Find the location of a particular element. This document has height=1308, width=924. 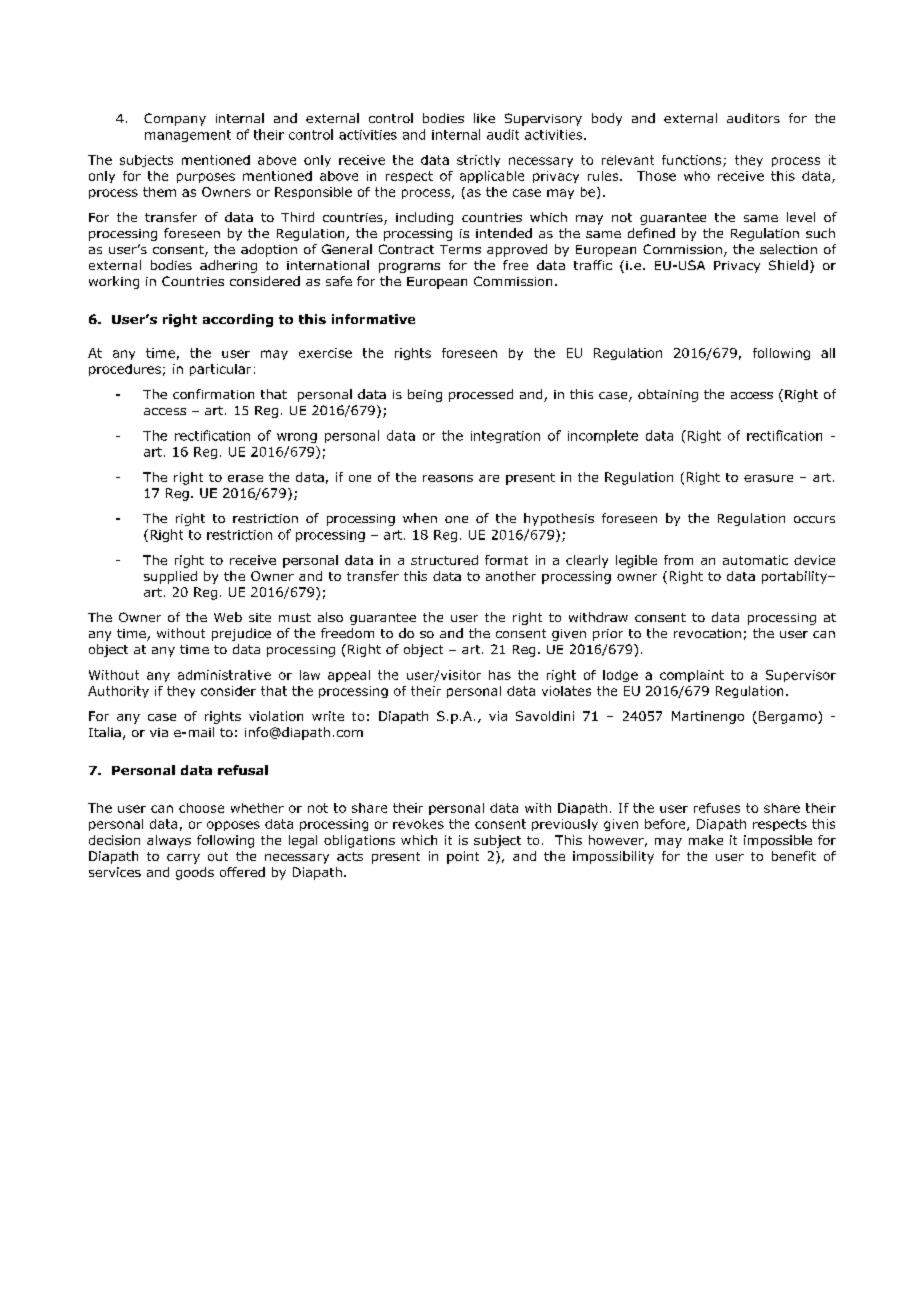

carry is located at coordinates (183, 859).
